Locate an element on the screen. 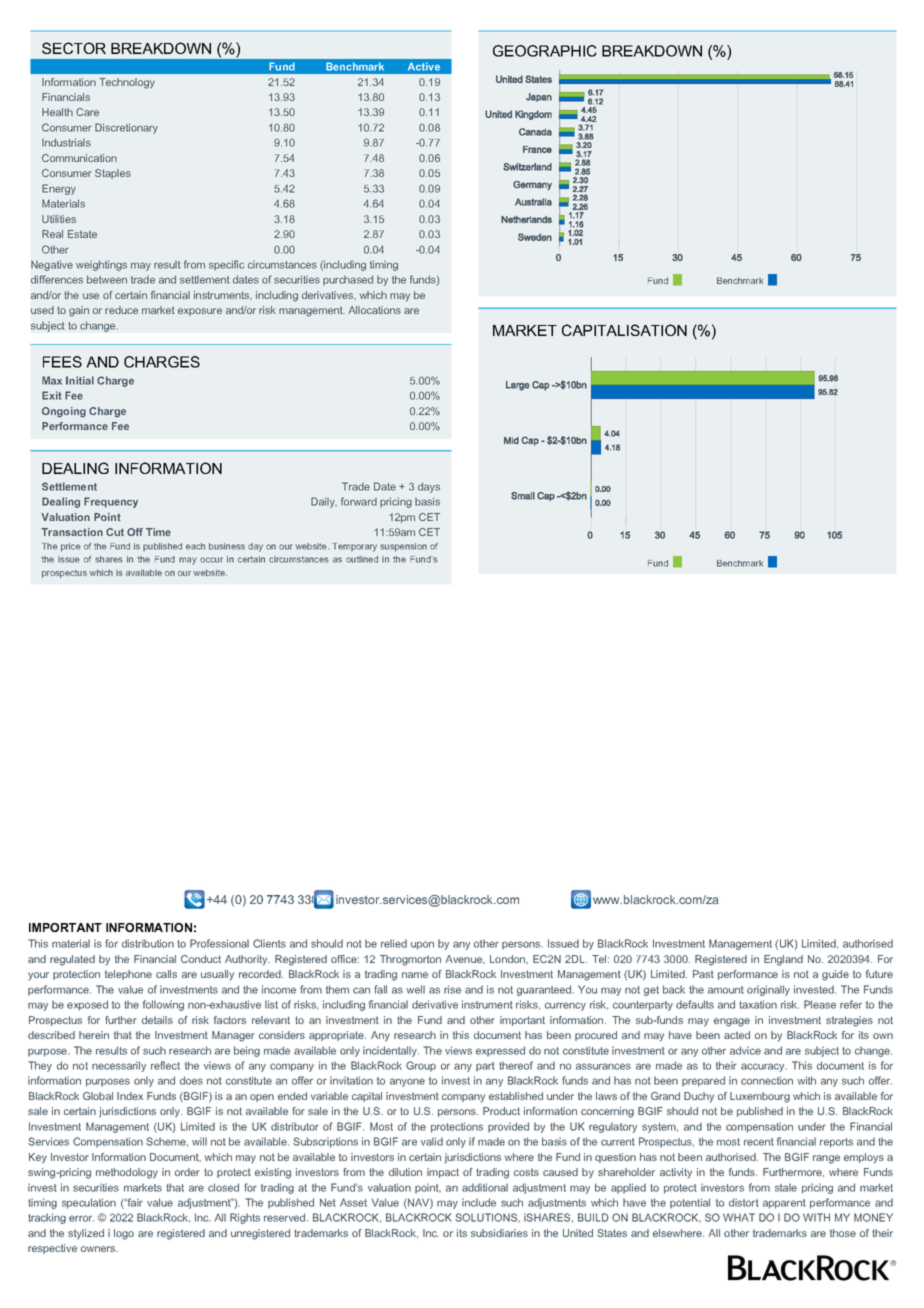 This screenshot has height=1308, width=924. apparent is located at coordinates (784, 1204).
